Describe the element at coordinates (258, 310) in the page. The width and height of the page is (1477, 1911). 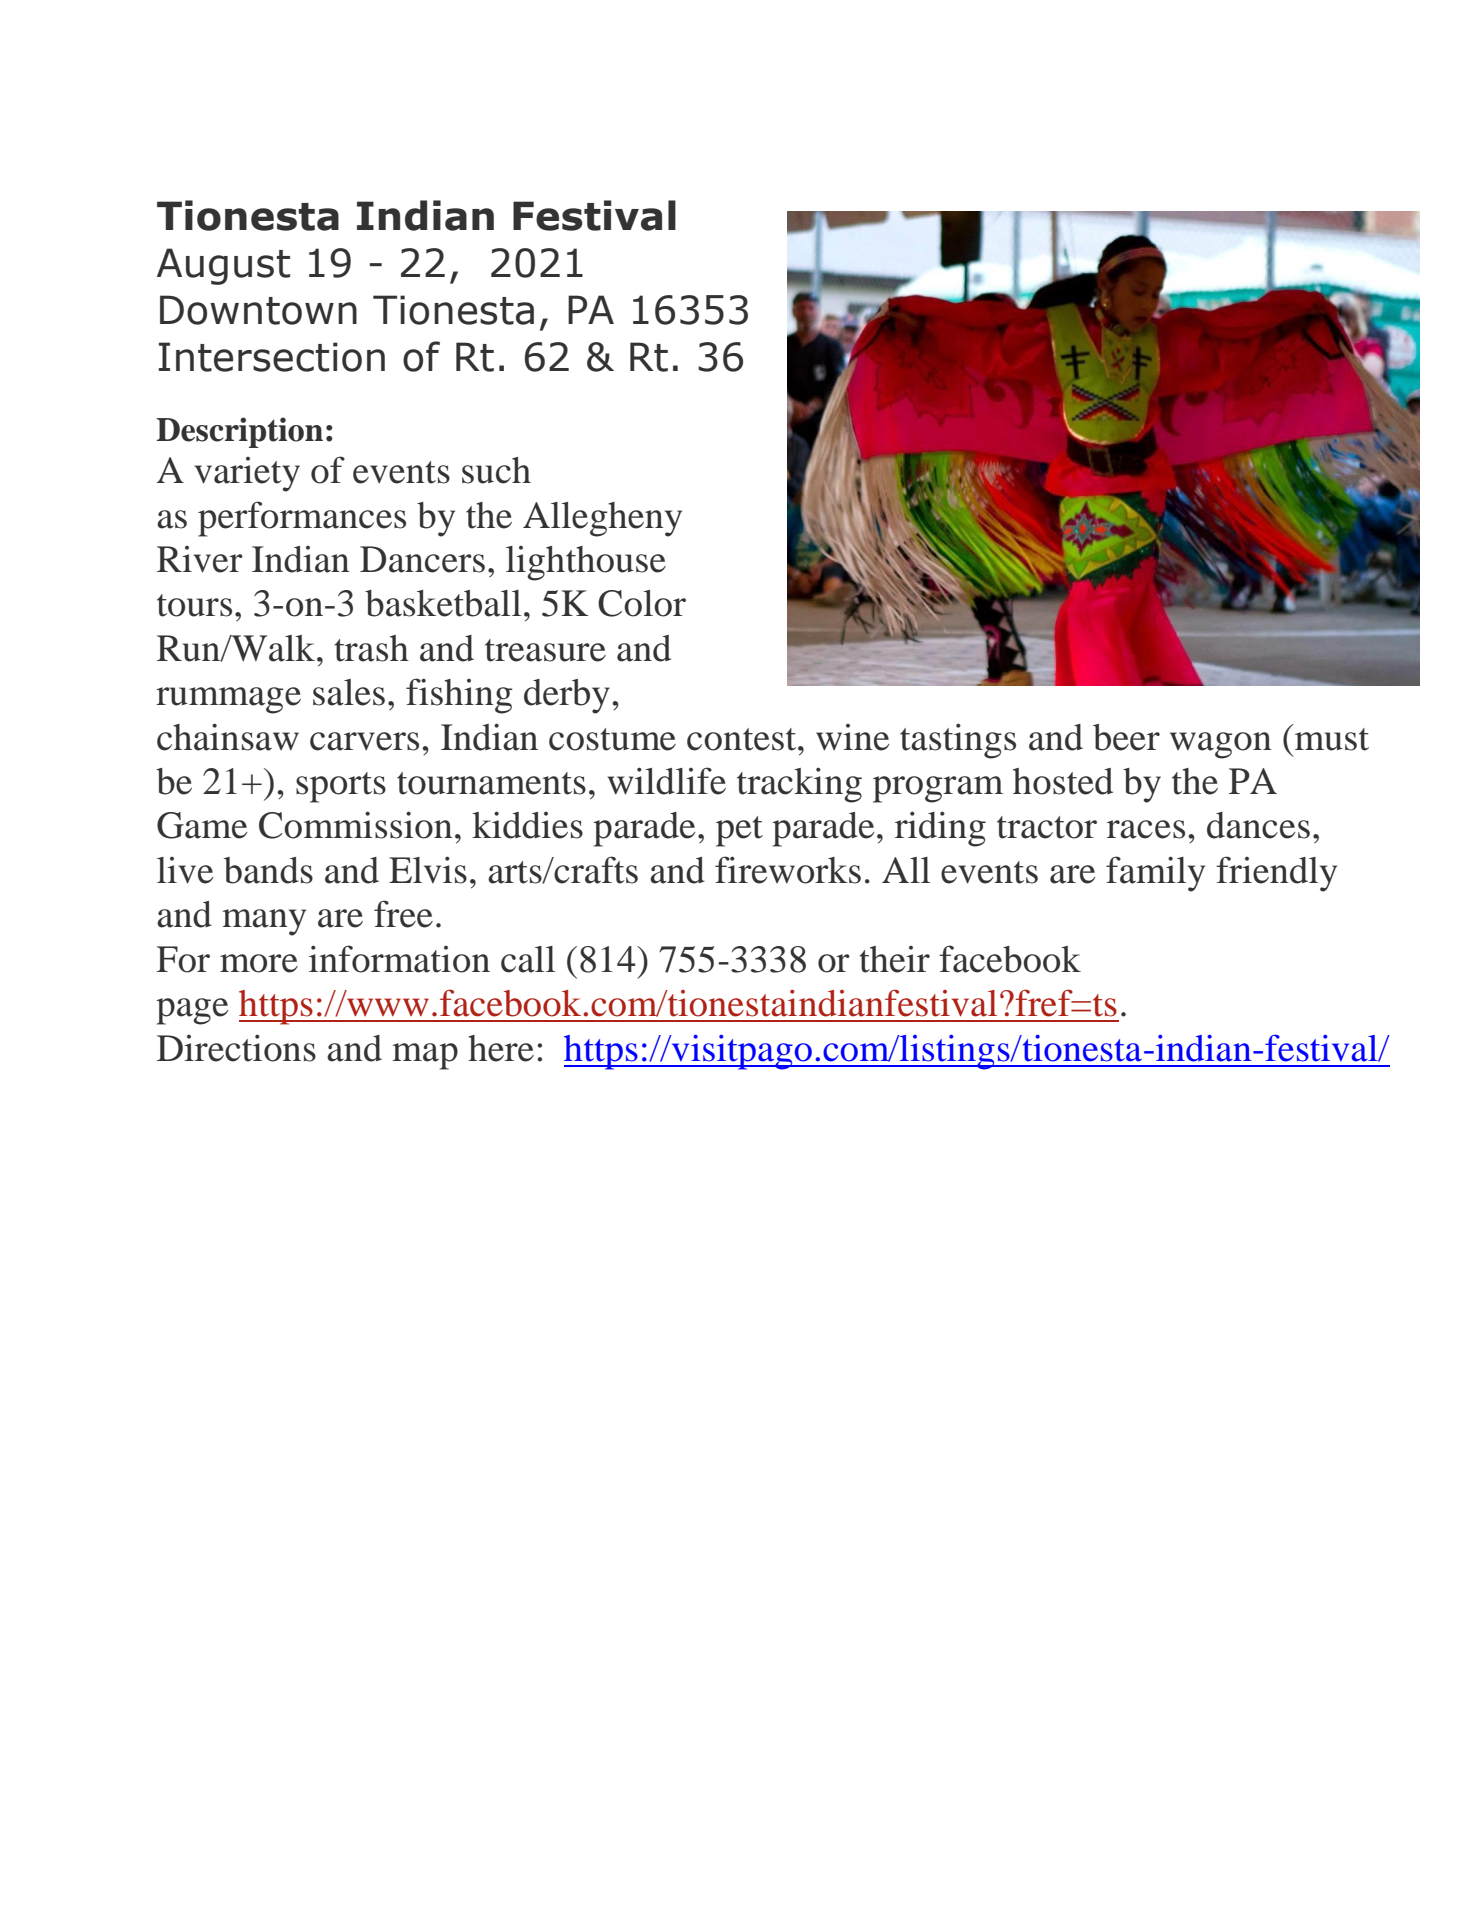
I see `Downtown` at that location.
